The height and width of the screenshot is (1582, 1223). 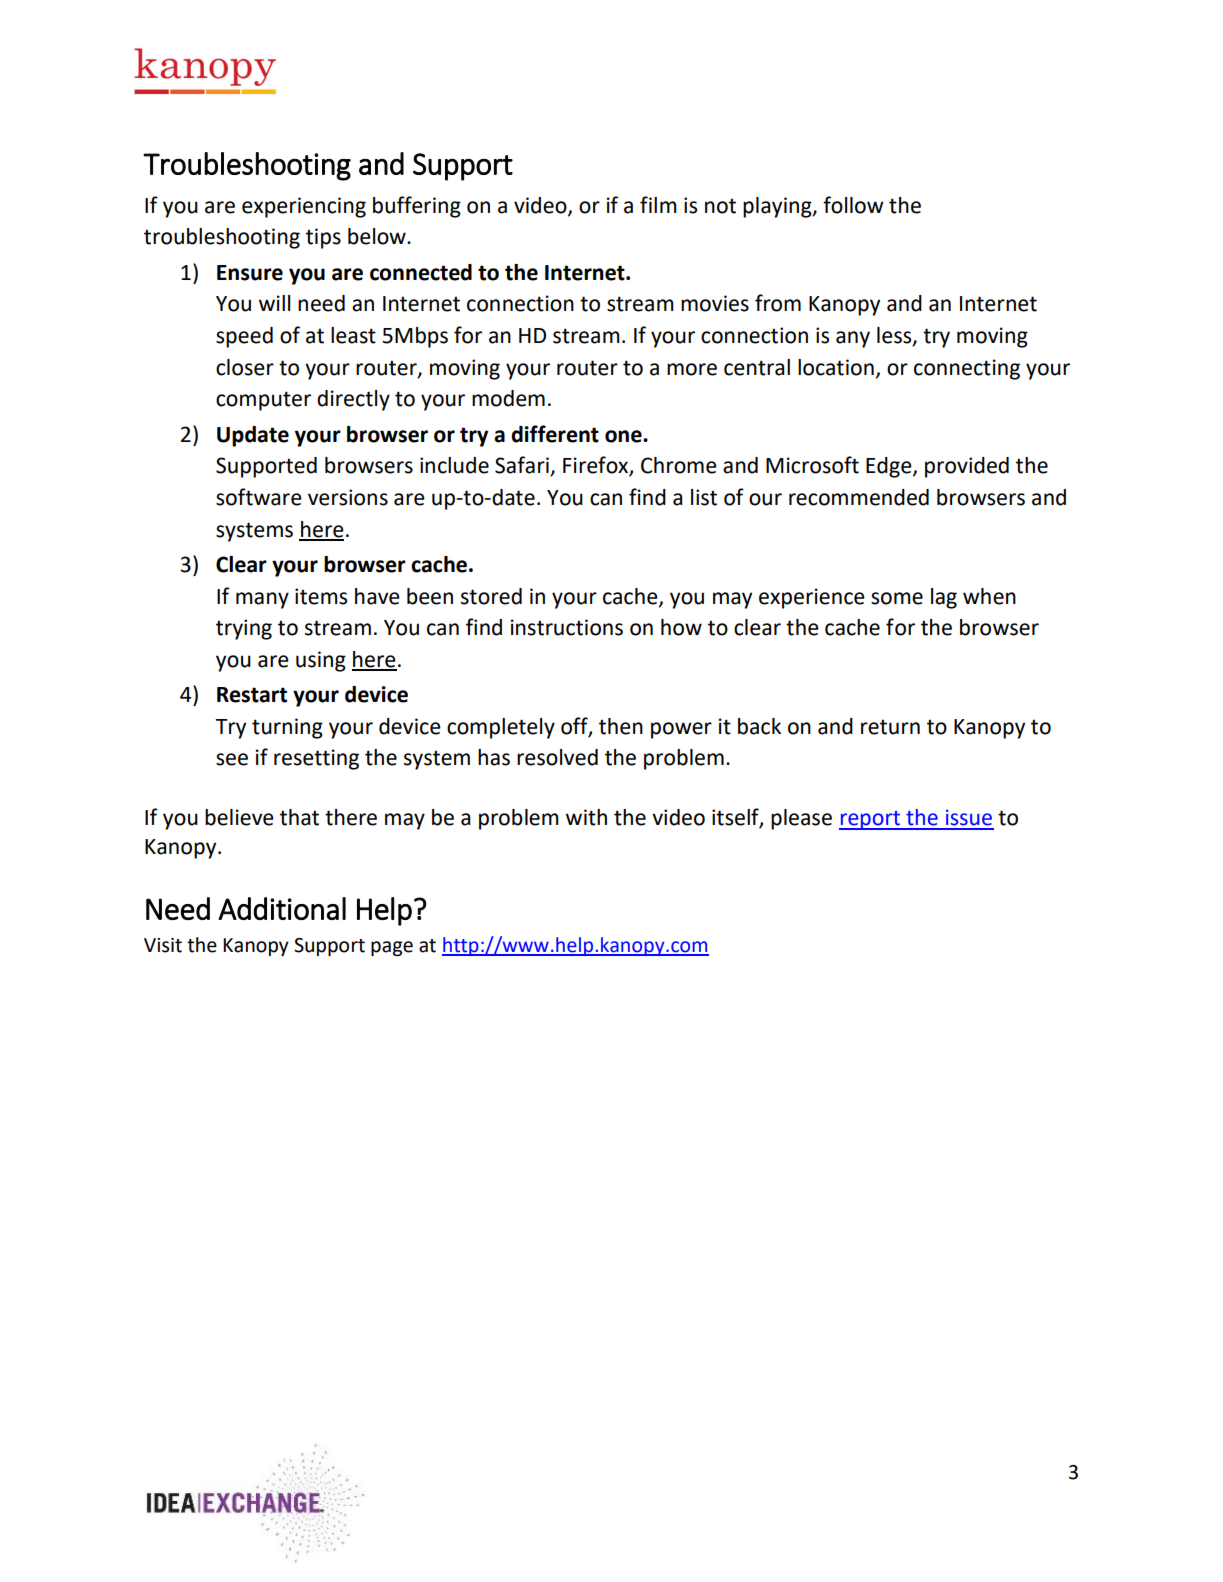 I want to click on follow, so click(x=853, y=205).
